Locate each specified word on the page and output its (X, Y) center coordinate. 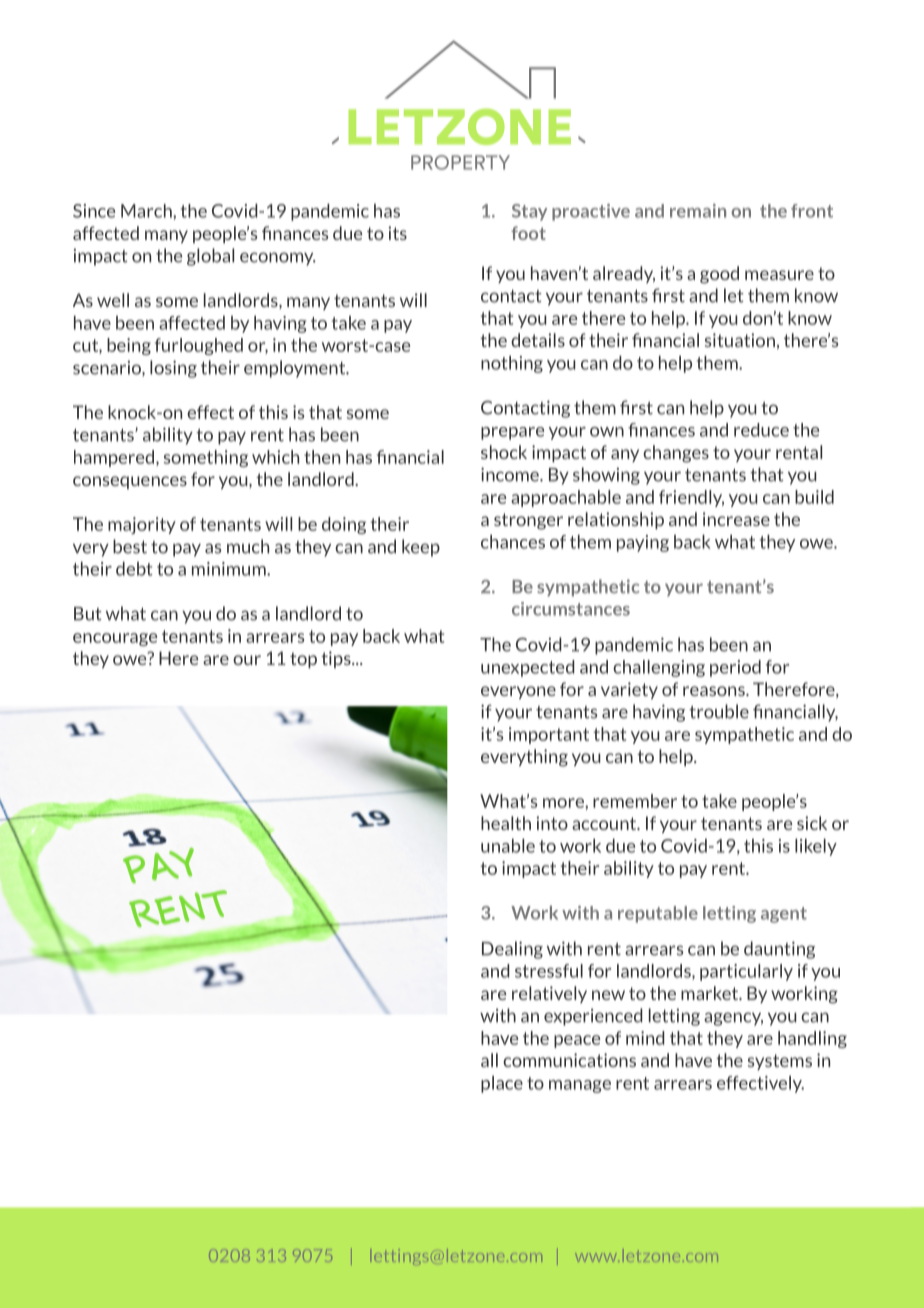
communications (569, 1060)
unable (508, 846)
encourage (115, 639)
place (502, 1084)
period (735, 668)
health (506, 823)
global (210, 257)
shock (504, 452)
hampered (114, 458)
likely (816, 847)
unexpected (527, 668)
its (397, 233)
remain (698, 211)
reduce (761, 430)
